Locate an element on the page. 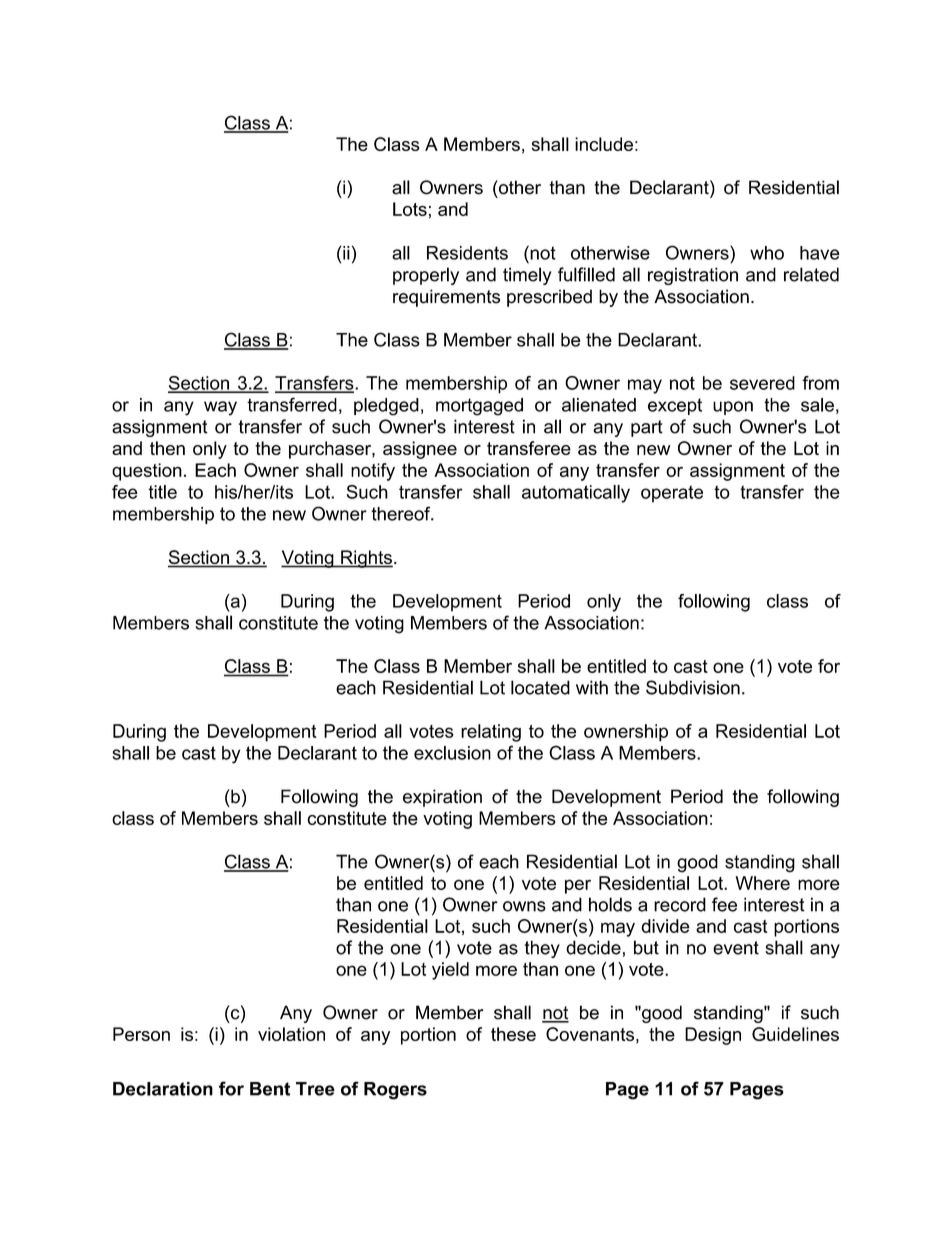 The width and height of the document is (952, 1233). expiration is located at coordinates (442, 798).
